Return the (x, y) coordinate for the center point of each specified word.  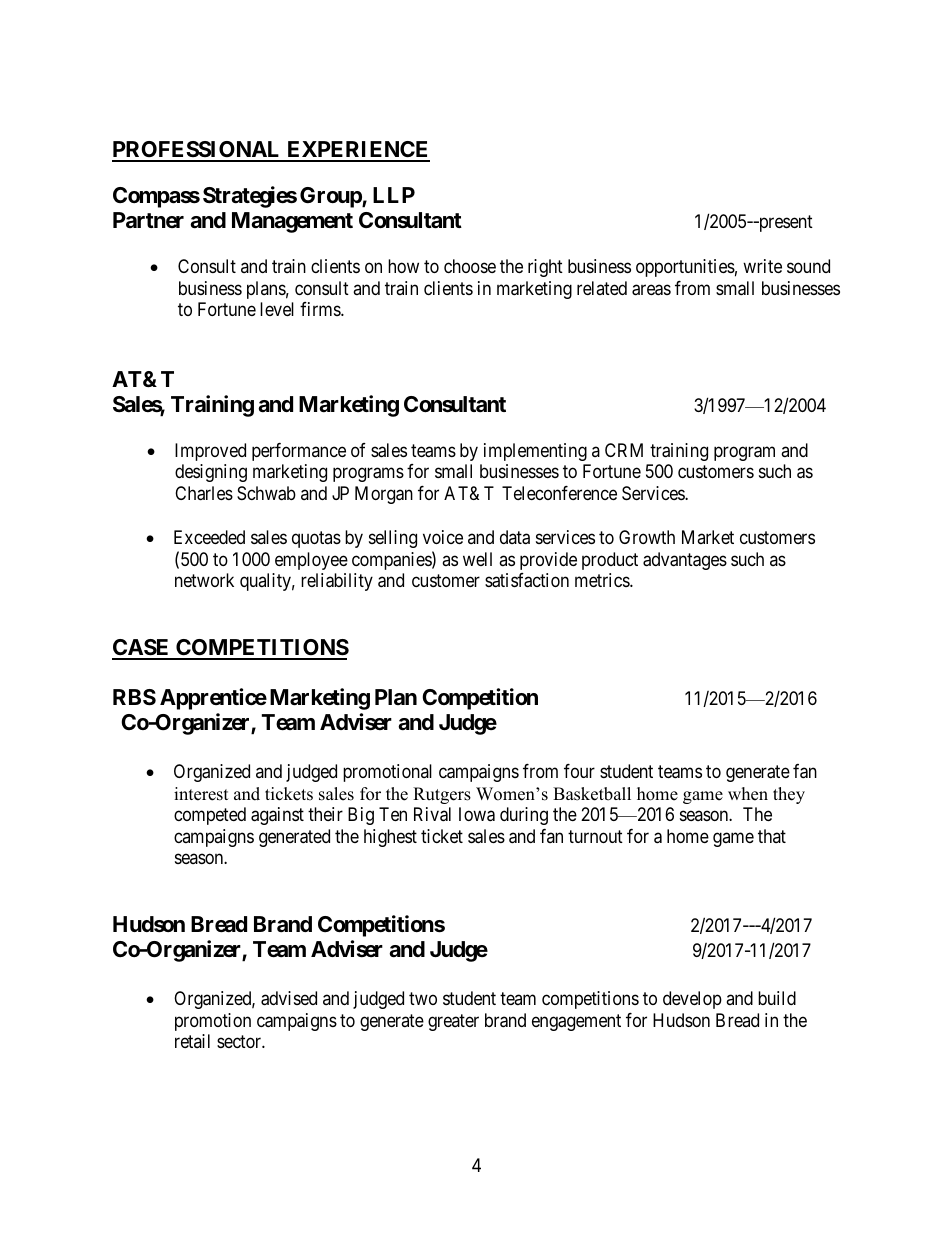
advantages (685, 561)
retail (192, 1041)
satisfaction (527, 580)
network (204, 580)
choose (470, 266)
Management (292, 222)
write (762, 266)
